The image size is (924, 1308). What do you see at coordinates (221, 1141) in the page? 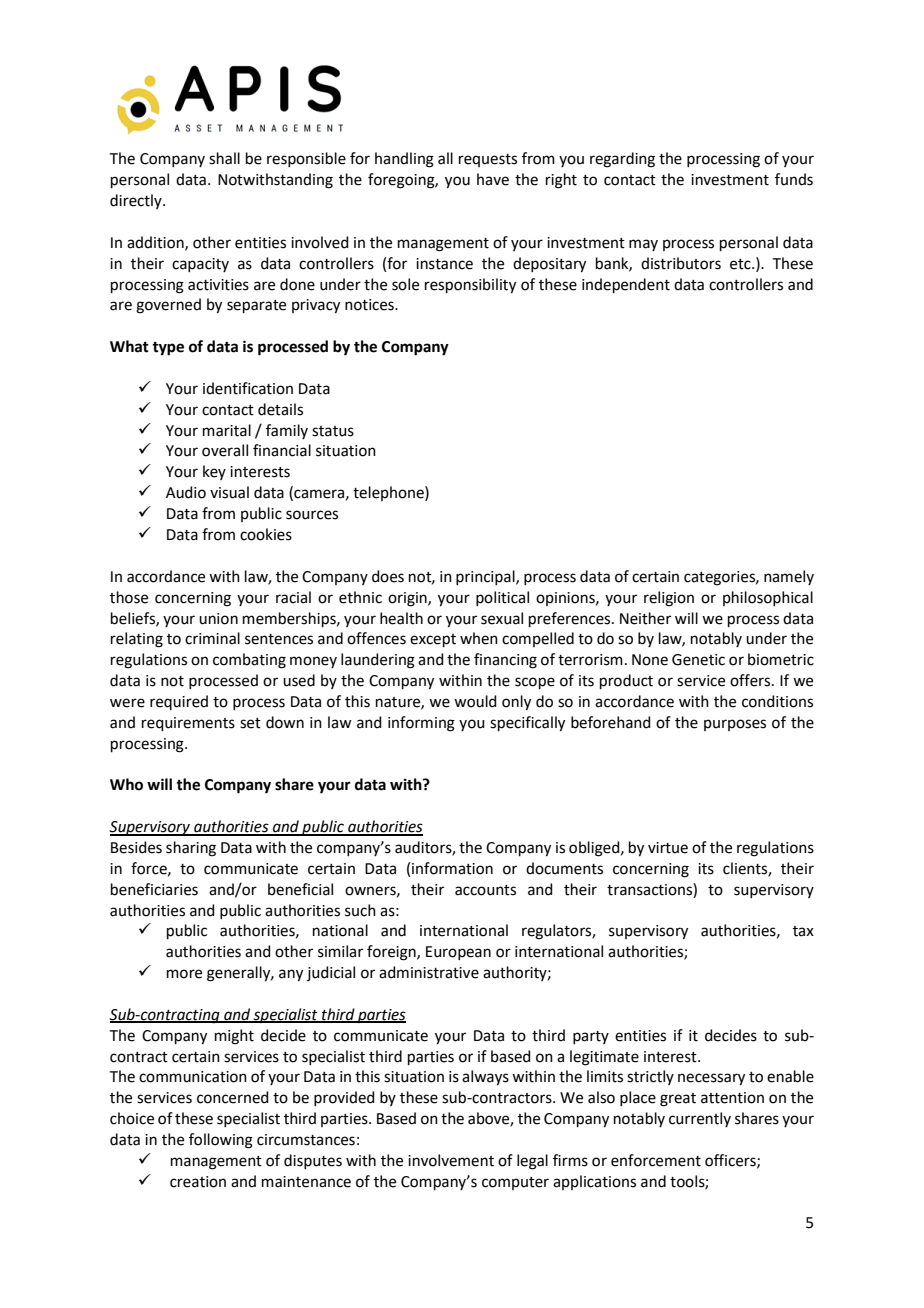
I see `following` at bounding box center [221, 1141].
